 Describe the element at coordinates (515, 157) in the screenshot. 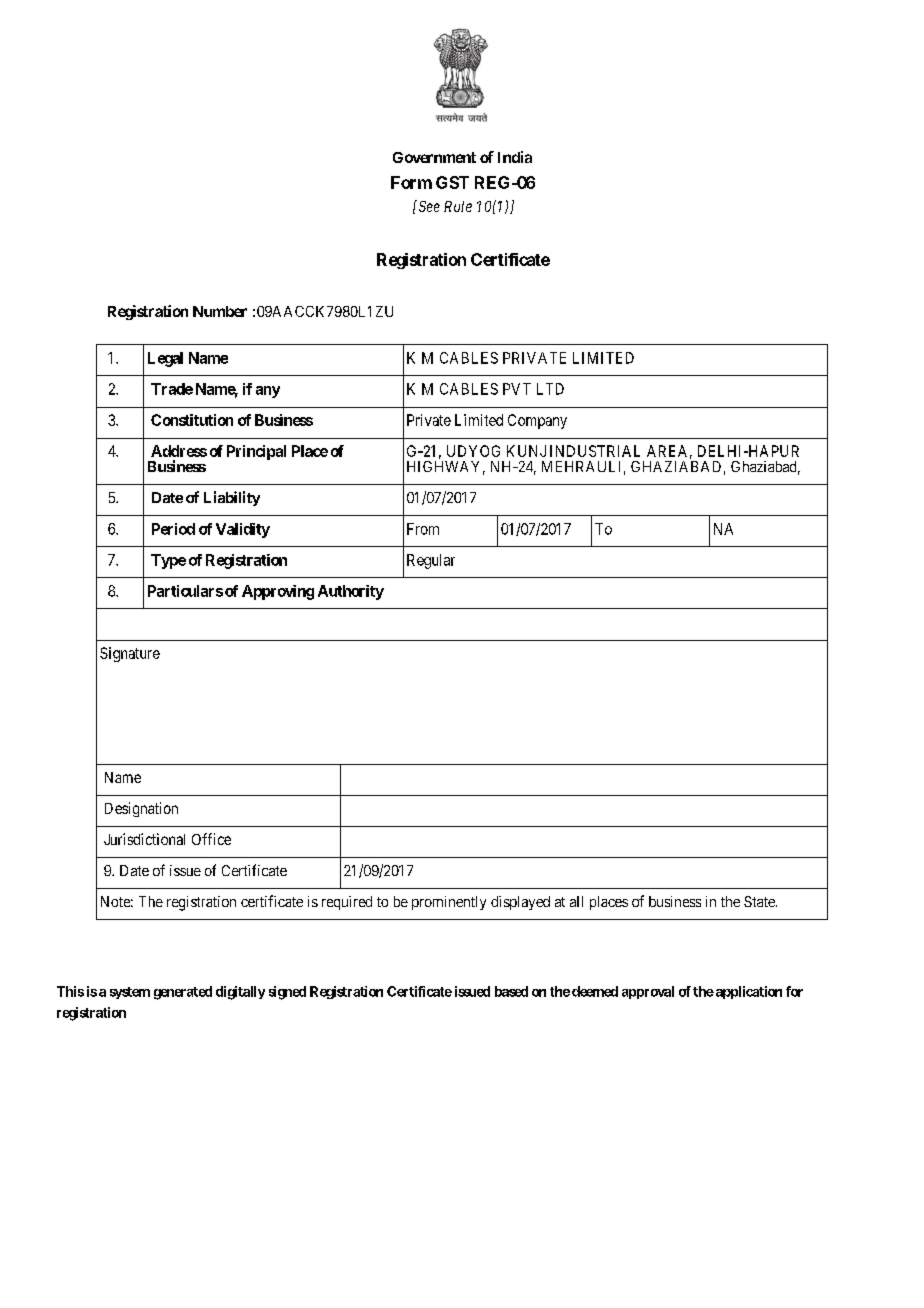

I see `India` at that location.
